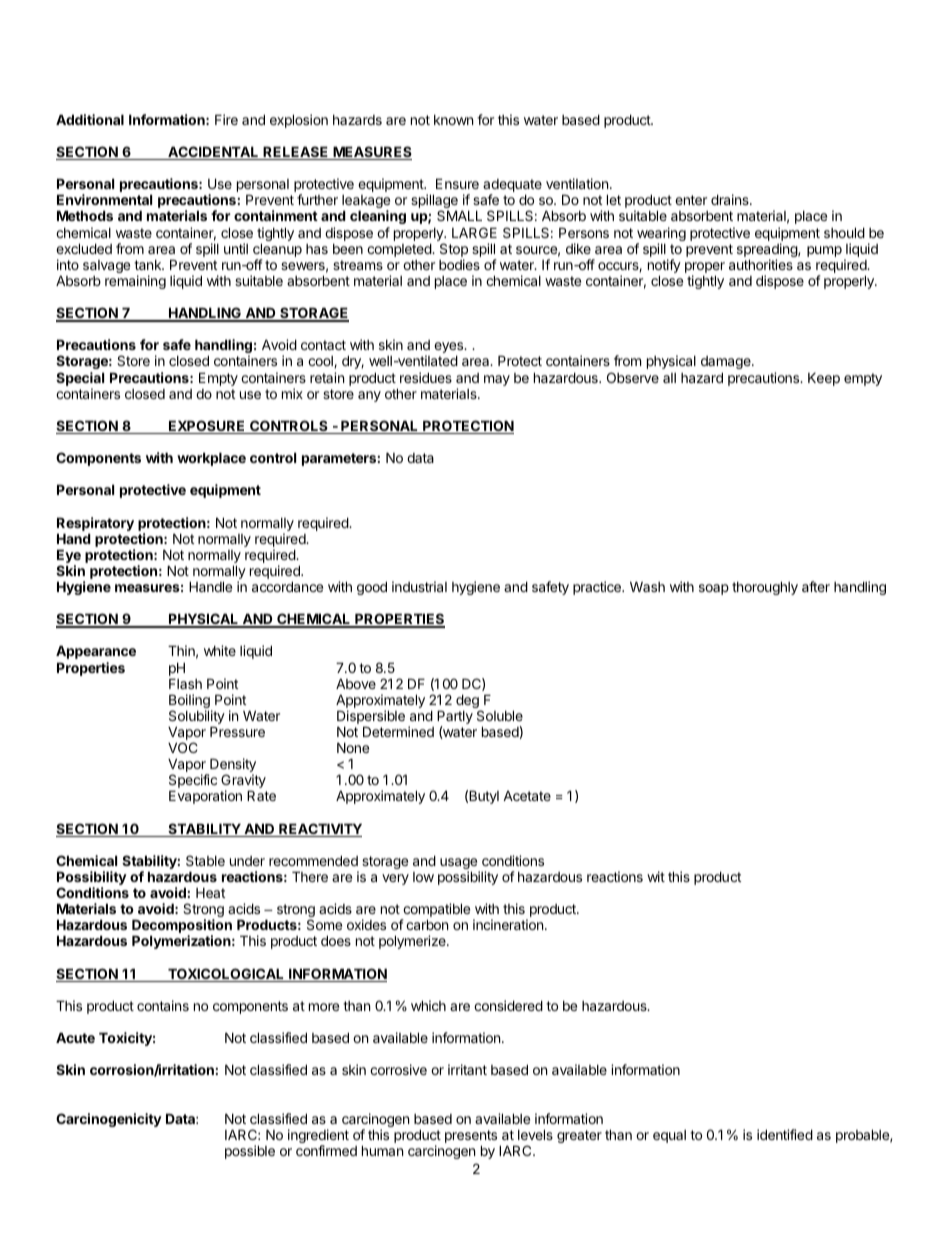 The image size is (952, 1233). Describe the element at coordinates (419, 586) in the page. I see `industrial` at that location.
